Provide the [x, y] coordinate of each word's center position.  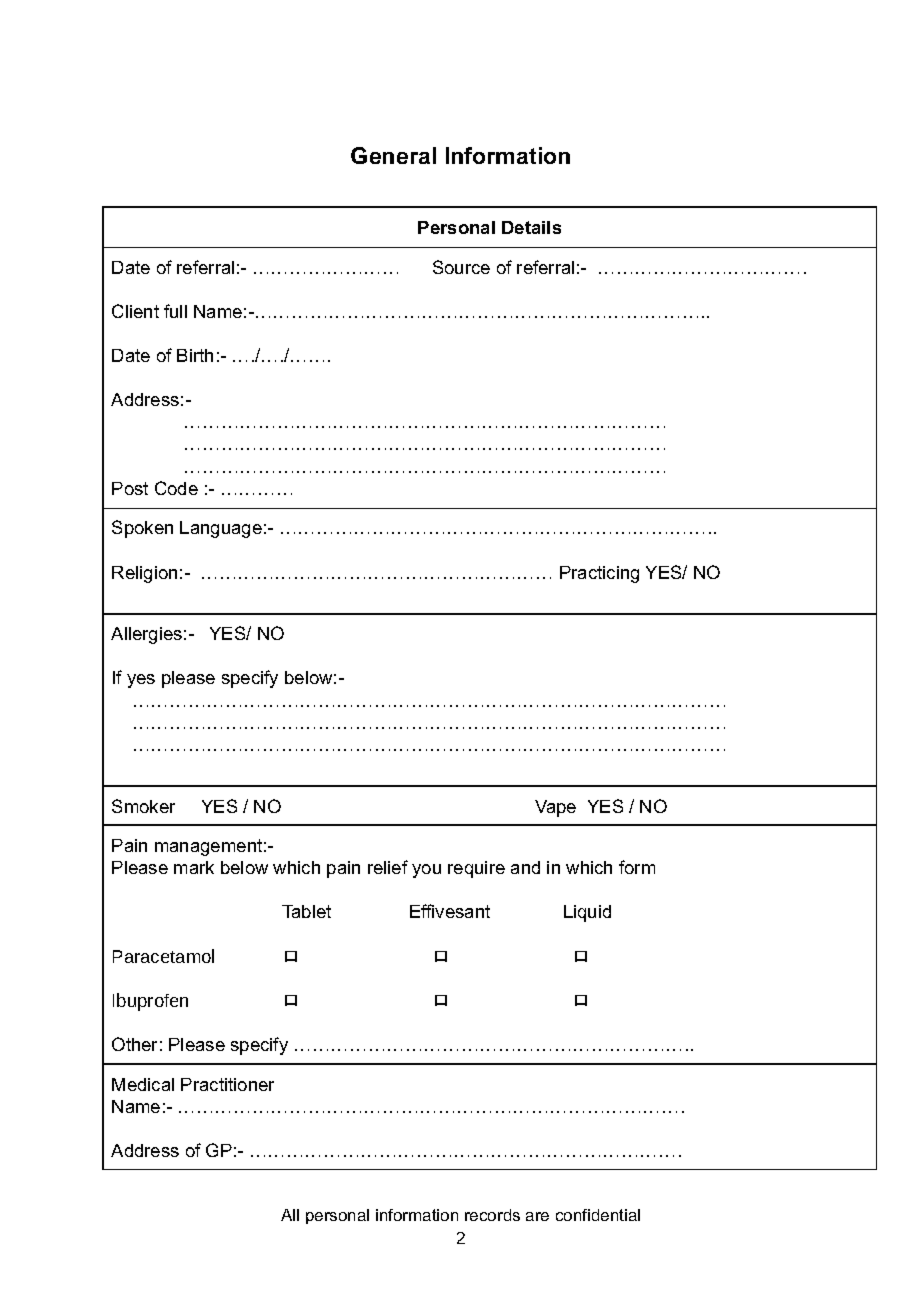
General [393, 155]
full [175, 311]
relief [388, 867]
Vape [555, 808]
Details [531, 227]
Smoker [143, 806]
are [537, 1216]
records [492, 1215]
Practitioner [227, 1084]
